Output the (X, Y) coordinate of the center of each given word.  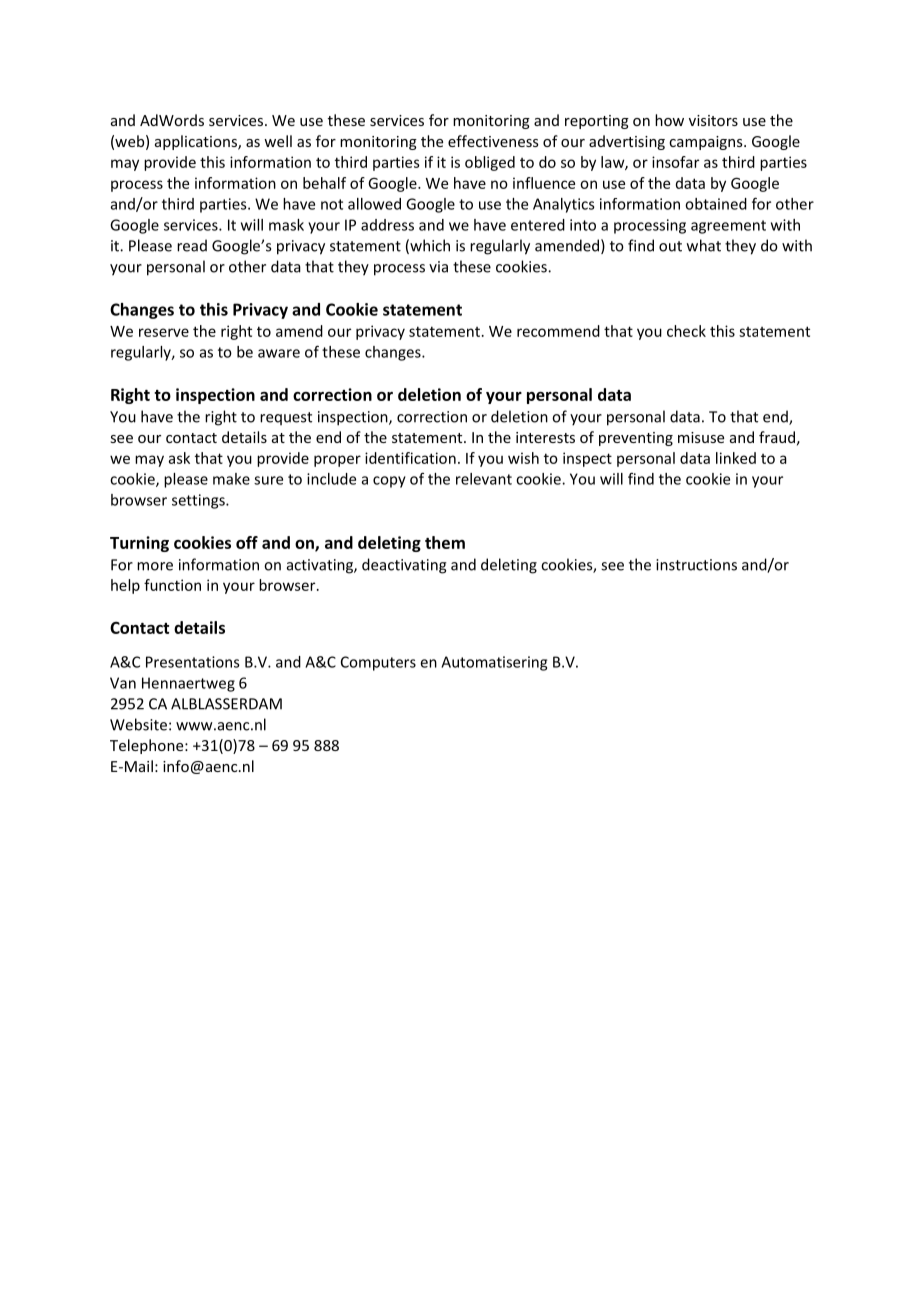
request (286, 418)
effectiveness (493, 141)
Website (138, 724)
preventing (636, 439)
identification (410, 458)
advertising (627, 142)
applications (197, 142)
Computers (378, 663)
